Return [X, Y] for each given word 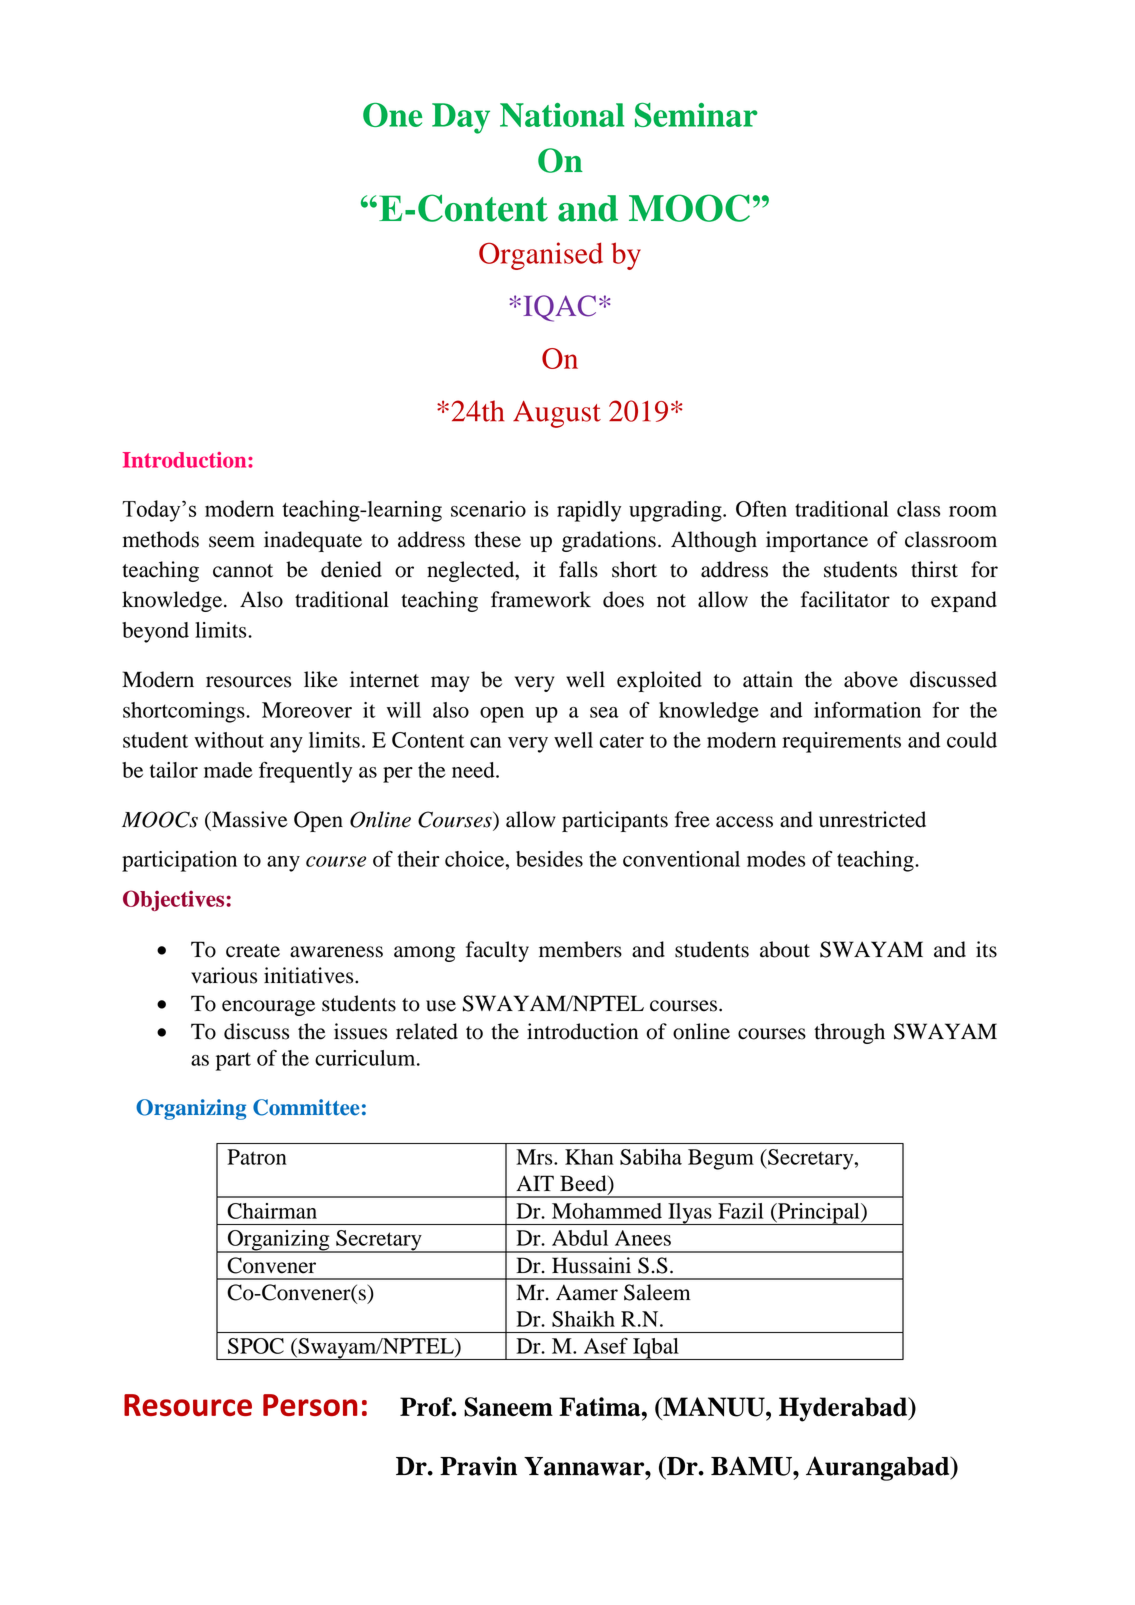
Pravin [478, 1466]
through [849, 1033]
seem [232, 542]
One [392, 115]
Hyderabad [844, 1409]
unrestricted [872, 819]
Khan [589, 1157]
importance [817, 541]
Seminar [696, 115]
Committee [306, 1107]
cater [622, 741]
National [562, 115]
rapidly [589, 511]
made [228, 770]
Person [310, 1405]
